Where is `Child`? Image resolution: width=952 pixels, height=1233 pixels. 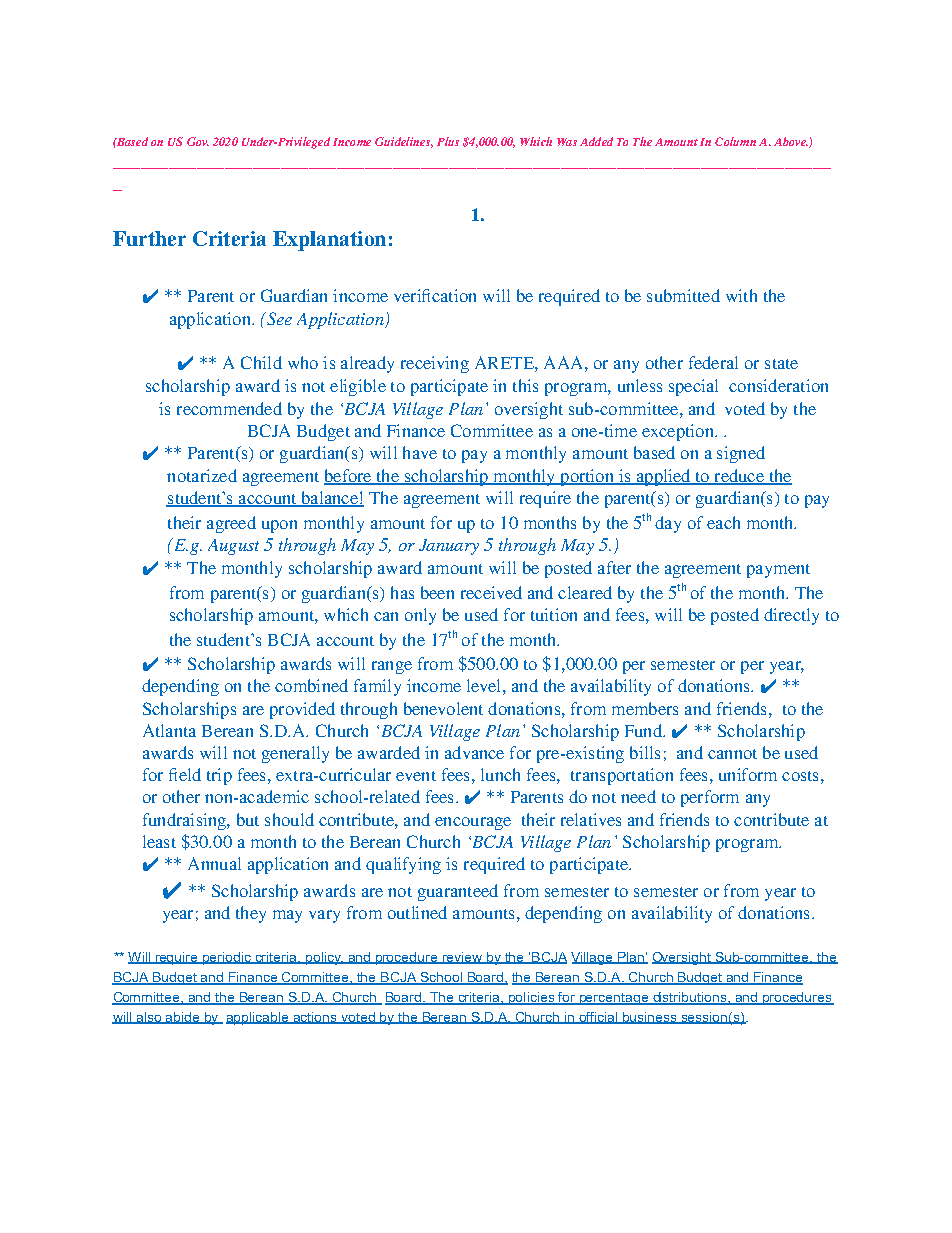 Child is located at coordinates (261, 362).
